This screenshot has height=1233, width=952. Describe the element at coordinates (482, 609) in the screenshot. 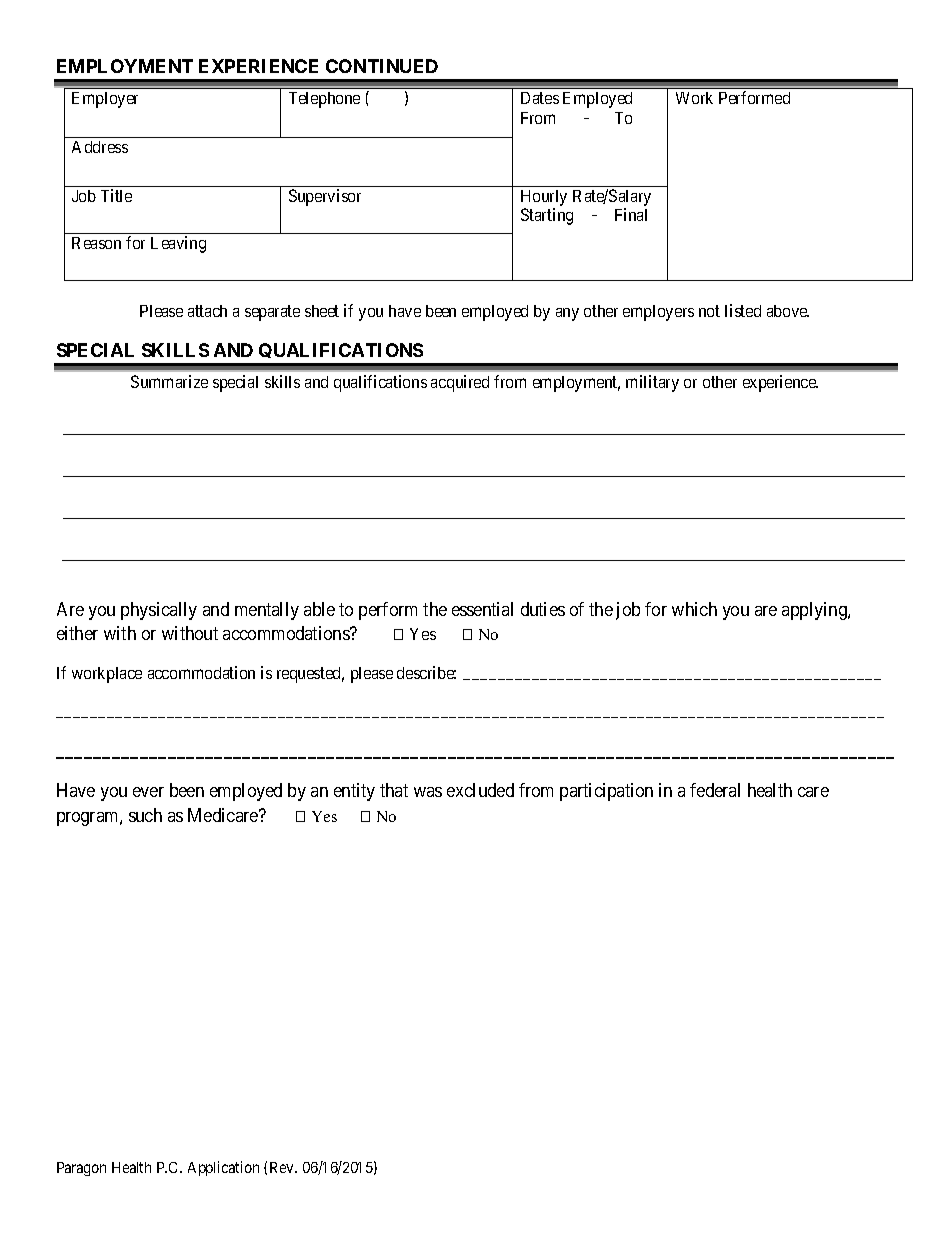

I see `essential` at that location.
